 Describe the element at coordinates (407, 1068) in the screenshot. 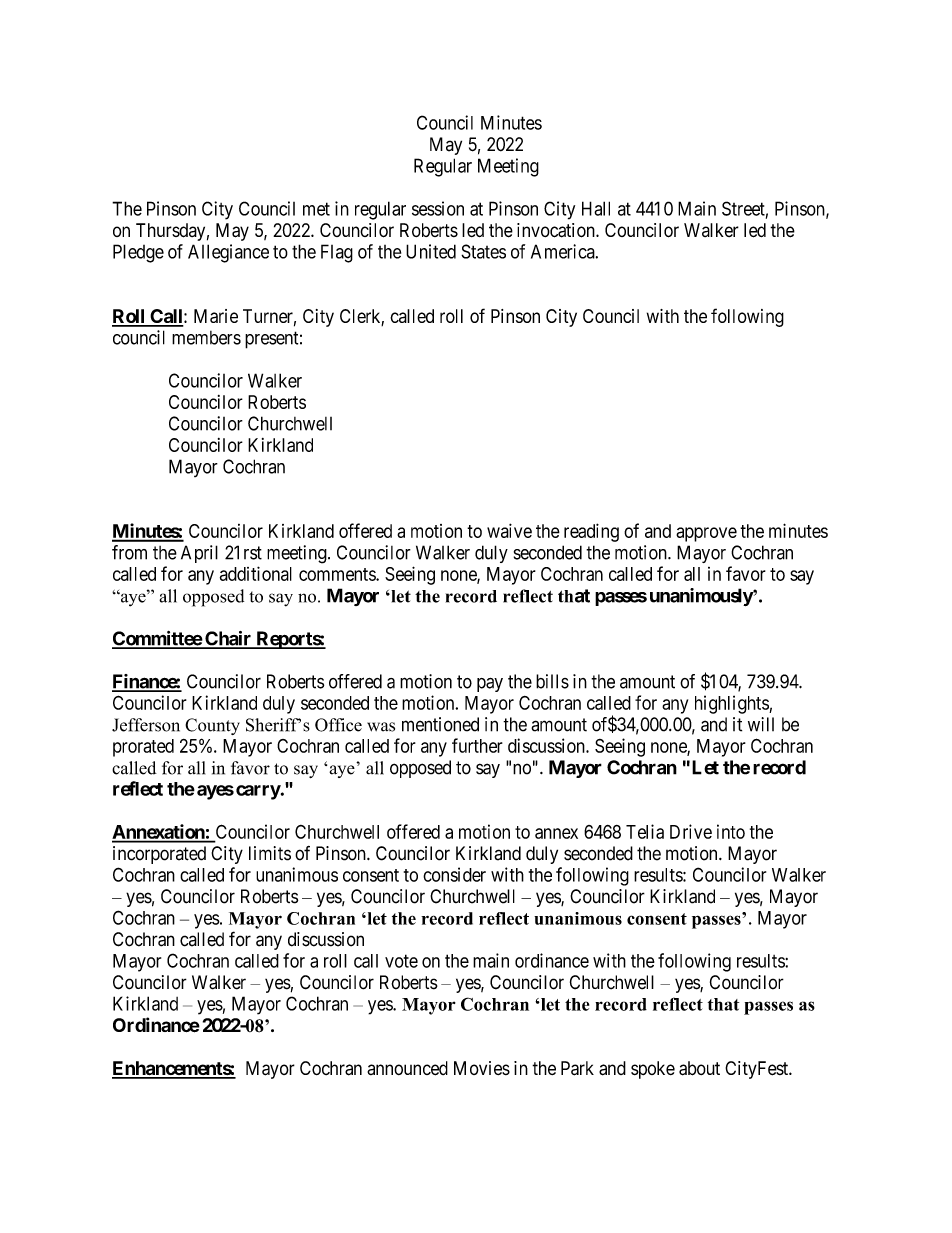

I see `announced` at that location.
